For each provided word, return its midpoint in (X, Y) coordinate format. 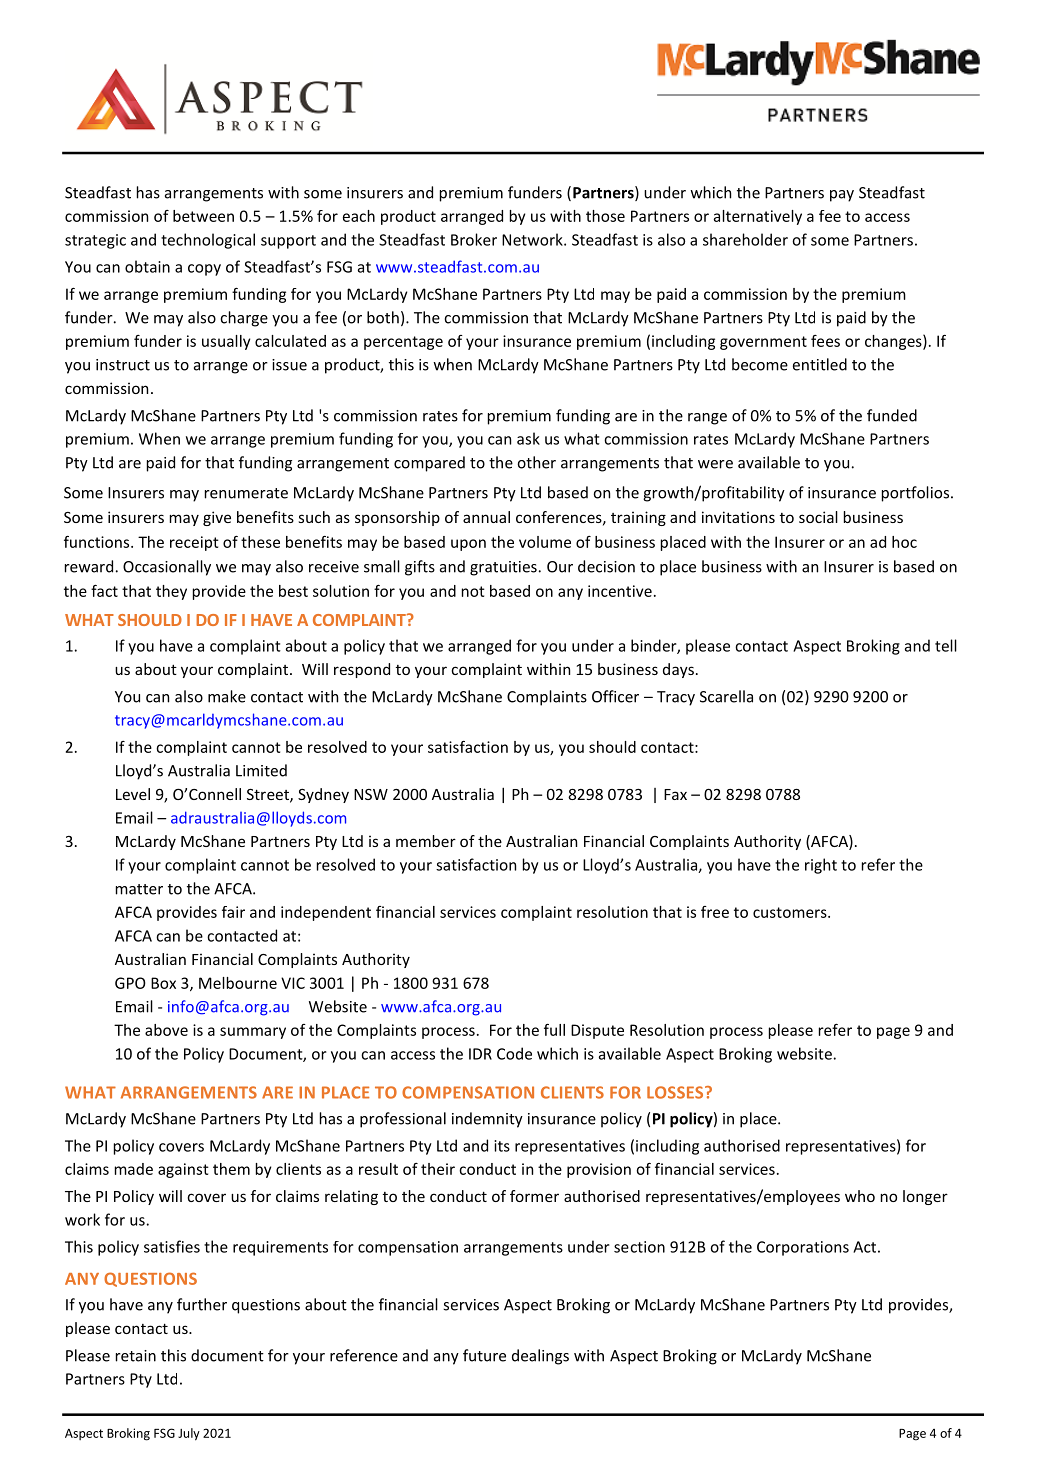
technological (208, 241)
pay (842, 196)
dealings (540, 1357)
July (189, 1434)
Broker (474, 239)
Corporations (803, 1248)
